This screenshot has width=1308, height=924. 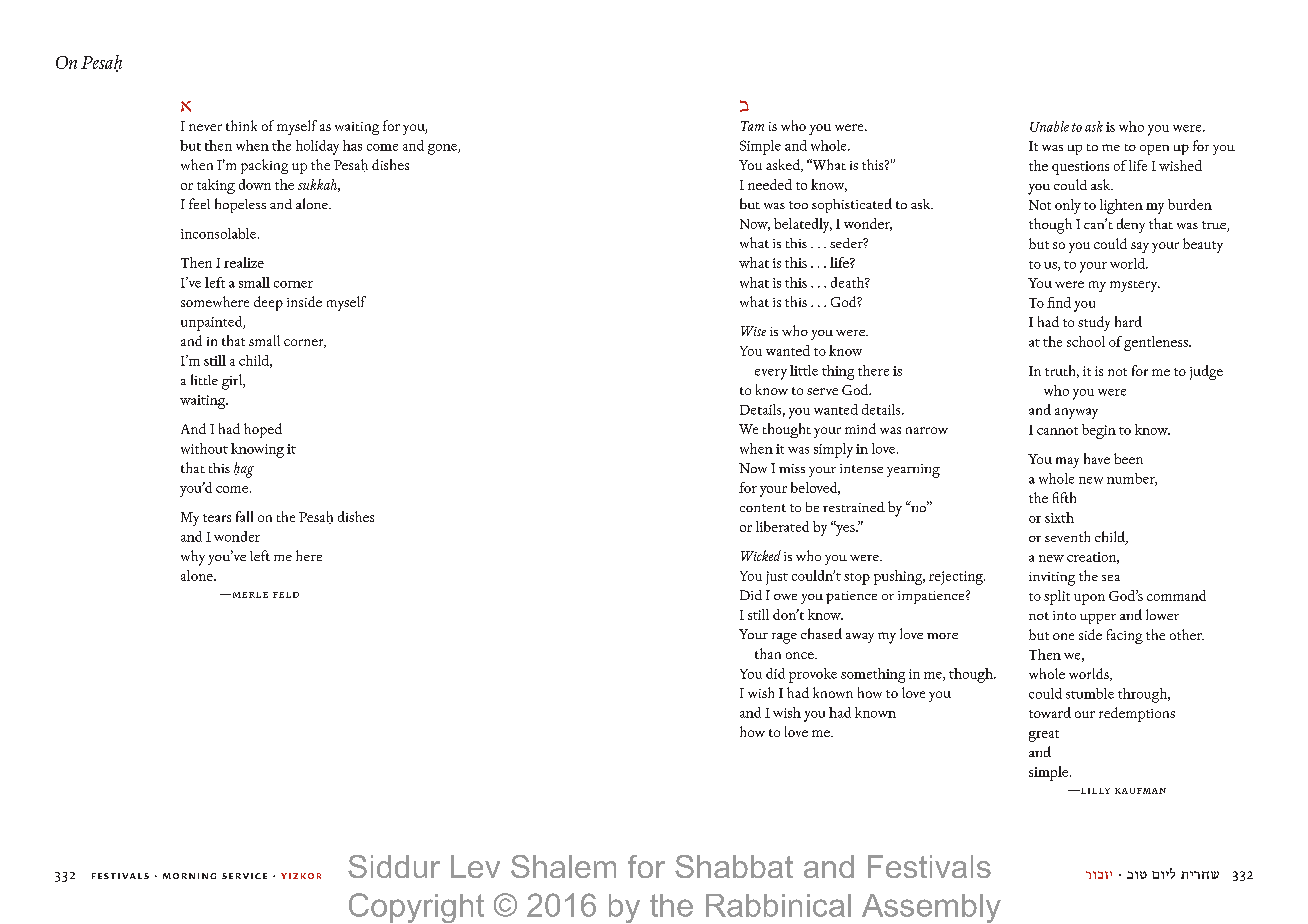 I want to click on Shabbat, so click(x=734, y=866).
